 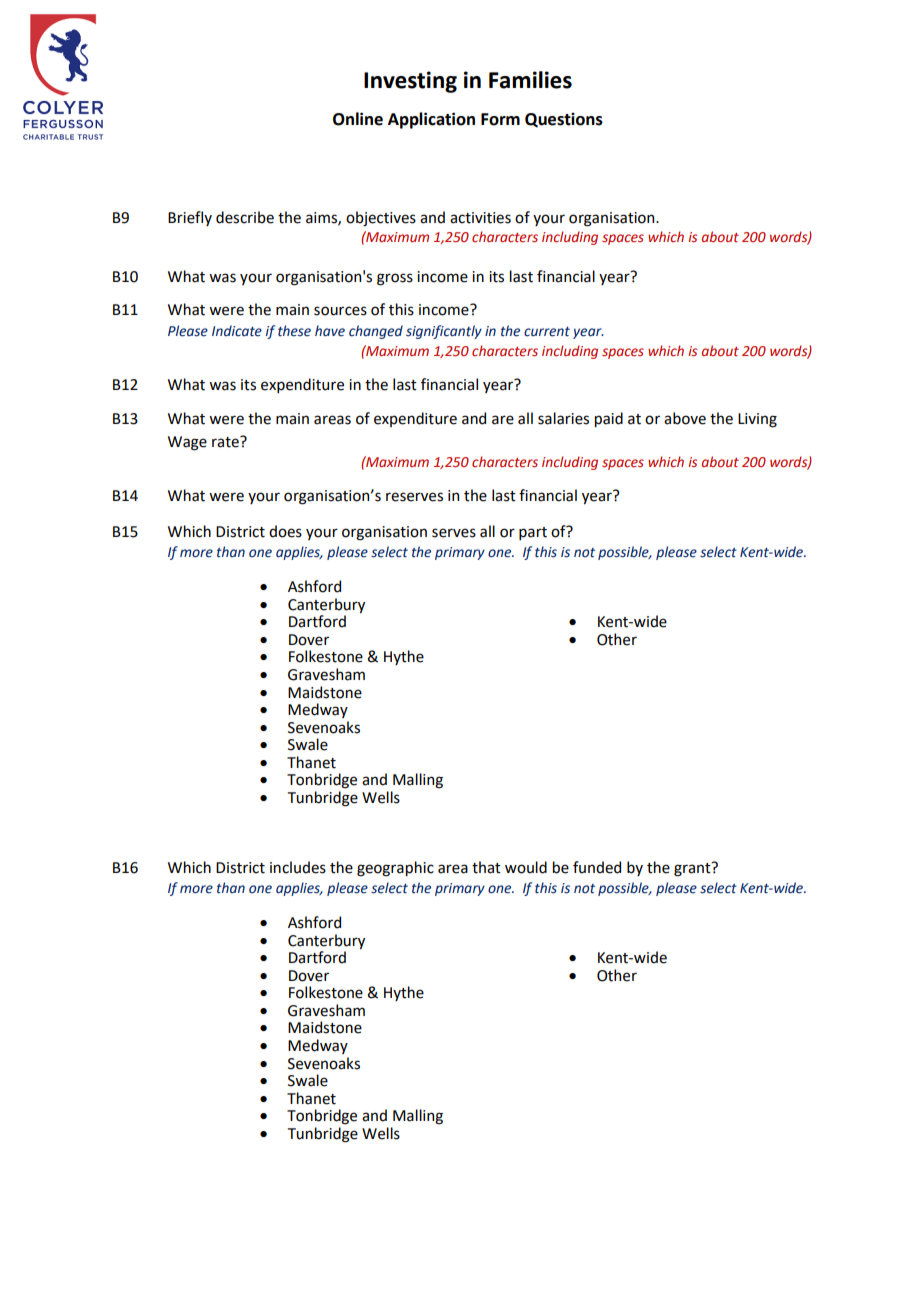 I want to click on includes, so click(x=298, y=867).
